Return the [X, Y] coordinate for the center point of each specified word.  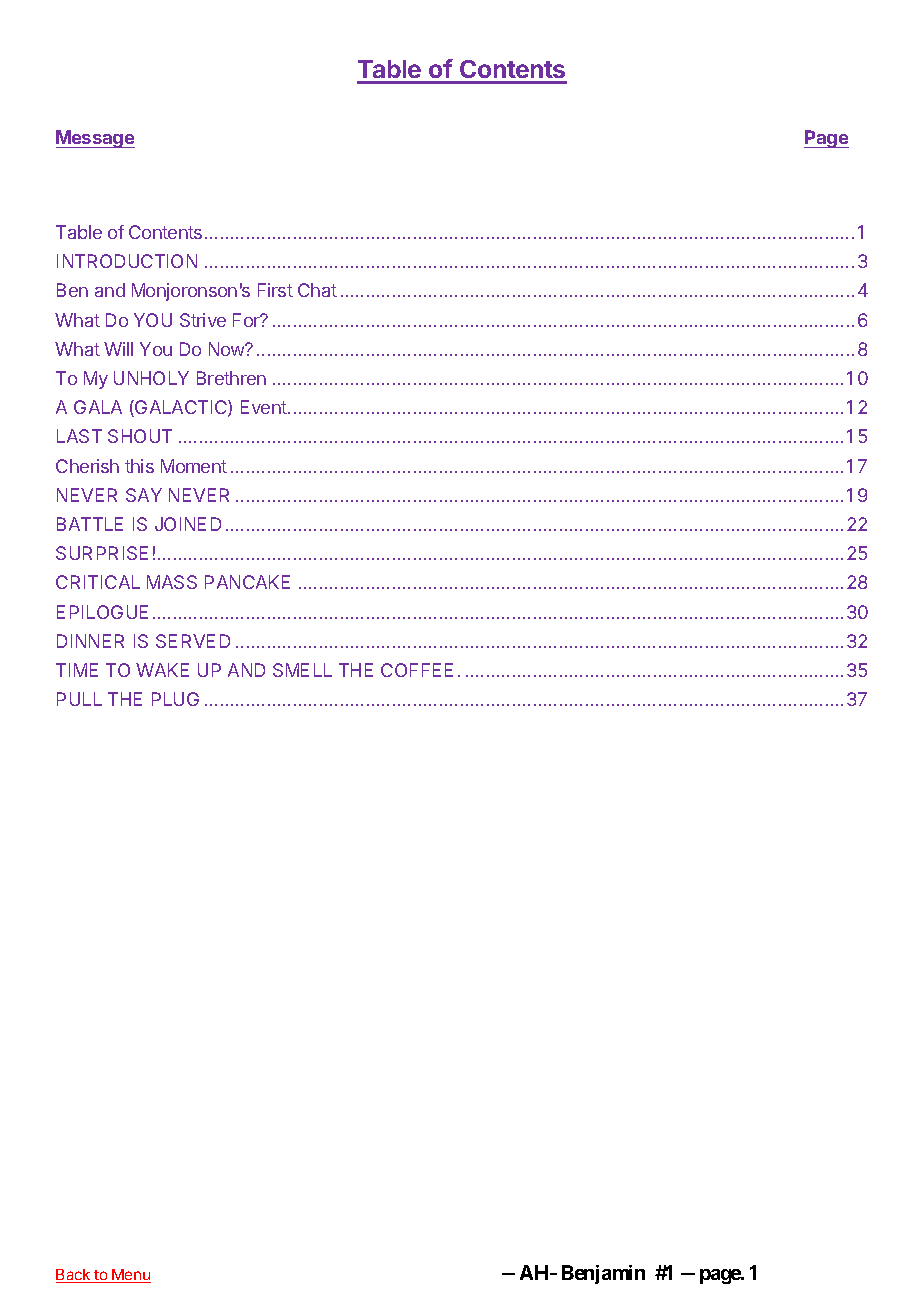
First [275, 290]
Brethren [231, 378]
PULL [79, 699]
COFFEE [417, 670]
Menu [131, 1276]
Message [95, 139]
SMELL [302, 670]
